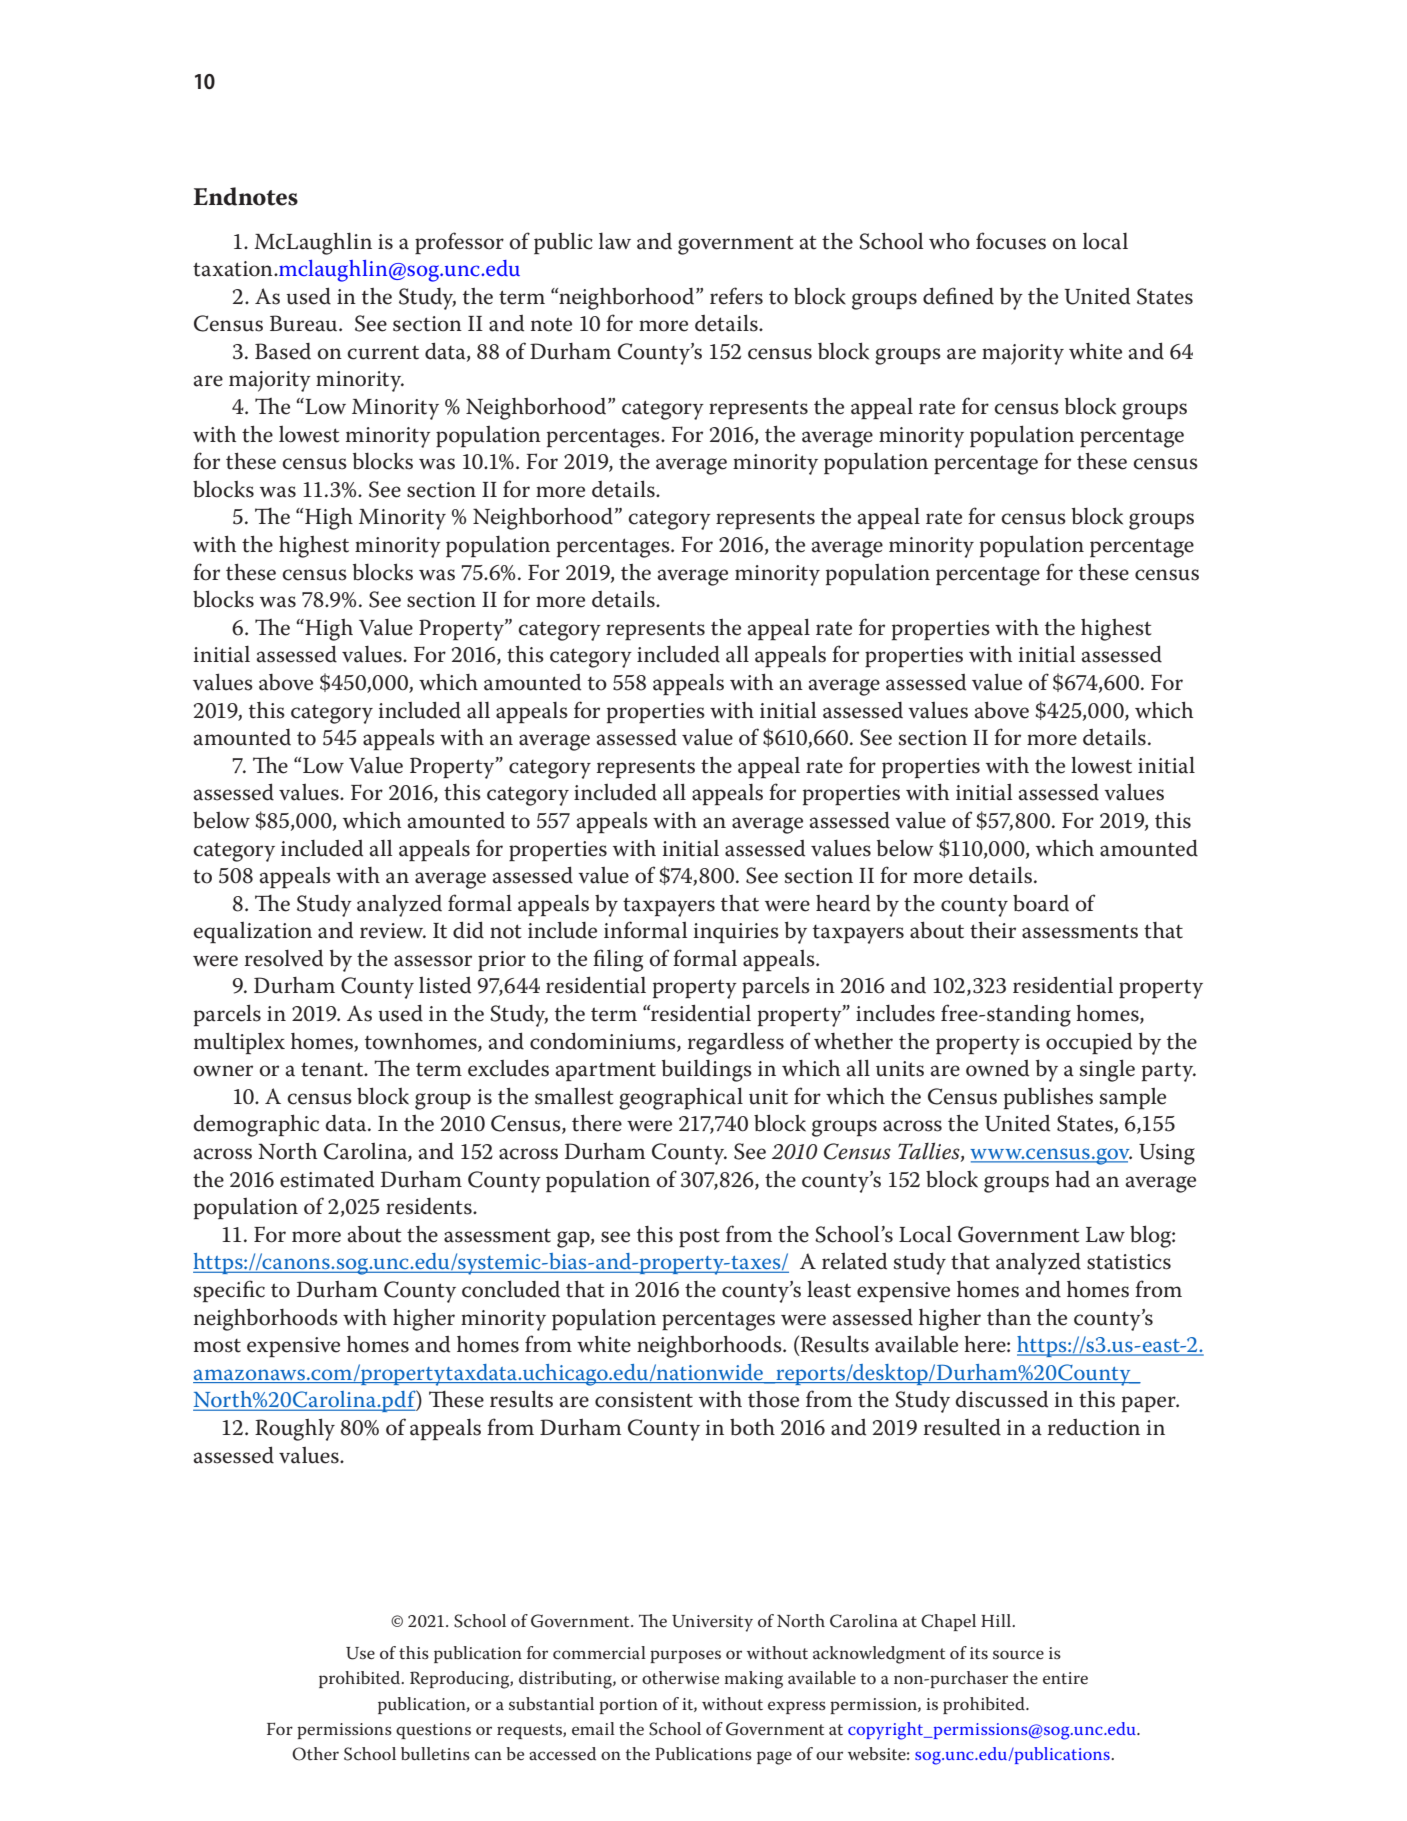 The height and width of the screenshot is (1821, 1407). Describe the element at coordinates (736, 296) in the screenshot. I see `refers` at that location.
